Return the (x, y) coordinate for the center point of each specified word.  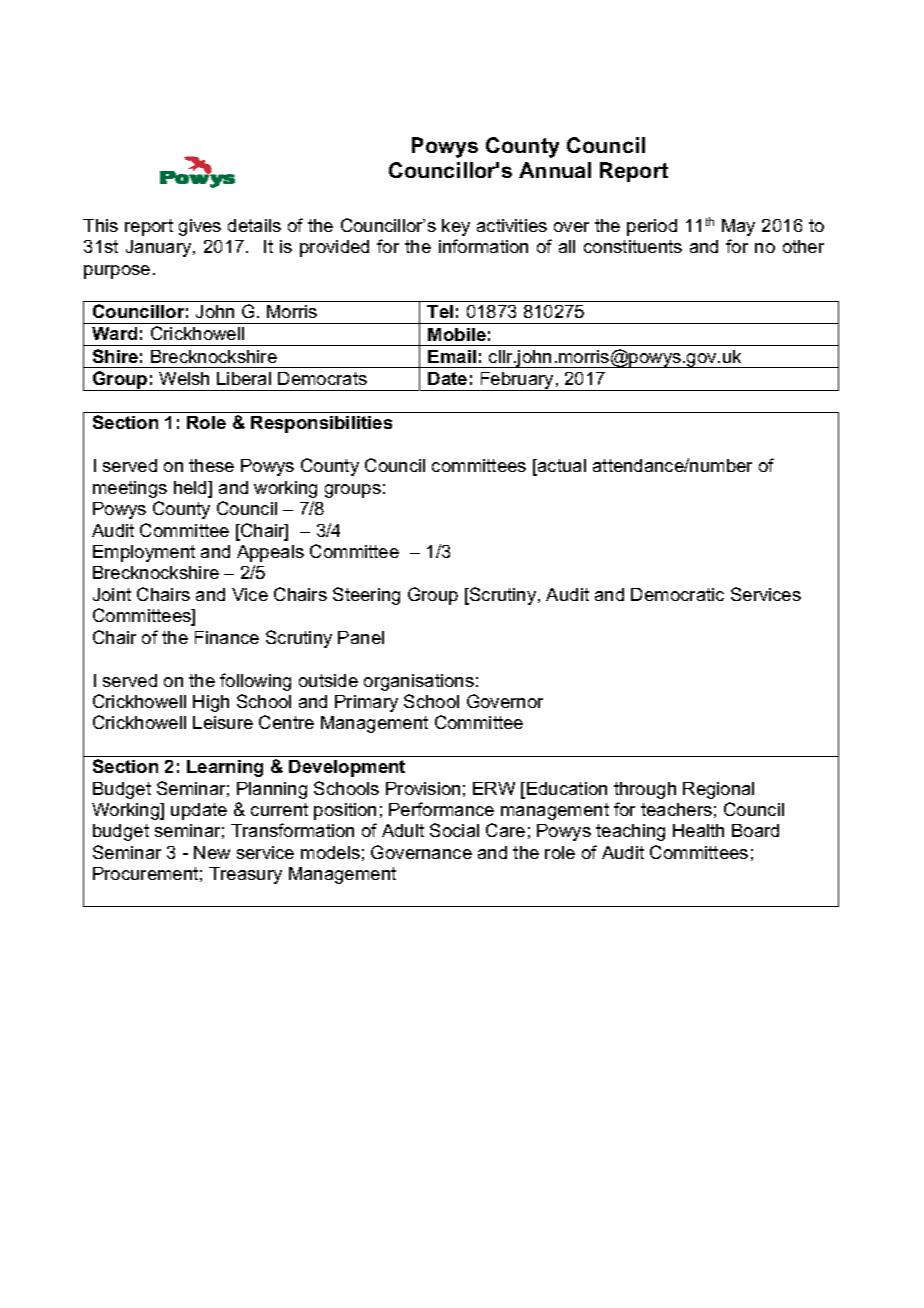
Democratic (677, 594)
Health (698, 830)
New (212, 852)
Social (454, 830)
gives (200, 227)
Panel (361, 637)
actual (561, 467)
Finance (227, 637)
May (738, 227)
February (517, 381)
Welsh (184, 378)
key (456, 227)
